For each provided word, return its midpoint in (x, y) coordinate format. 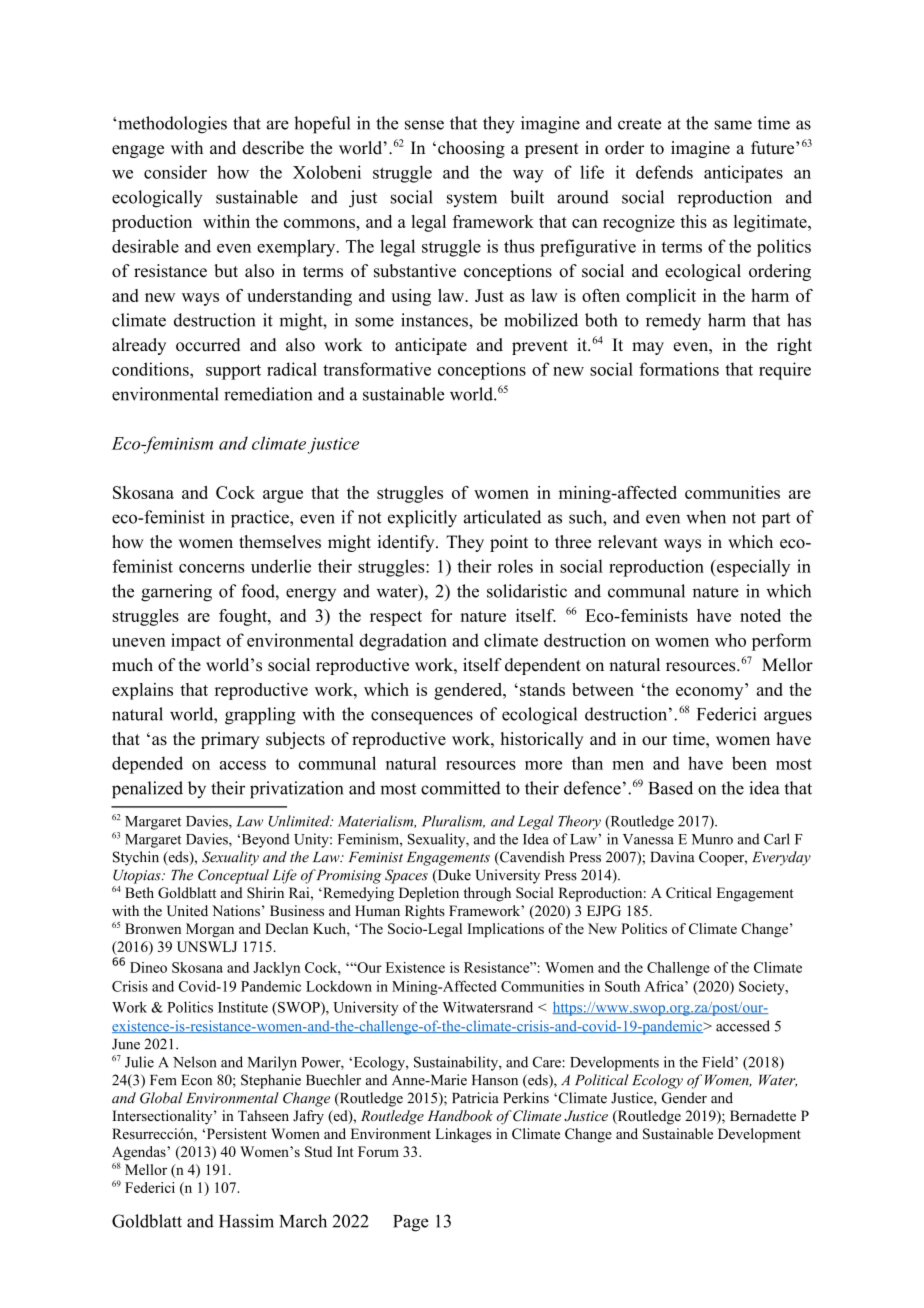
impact (196, 642)
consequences (422, 718)
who (730, 640)
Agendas (140, 1154)
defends (664, 172)
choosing (471, 149)
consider (175, 172)
